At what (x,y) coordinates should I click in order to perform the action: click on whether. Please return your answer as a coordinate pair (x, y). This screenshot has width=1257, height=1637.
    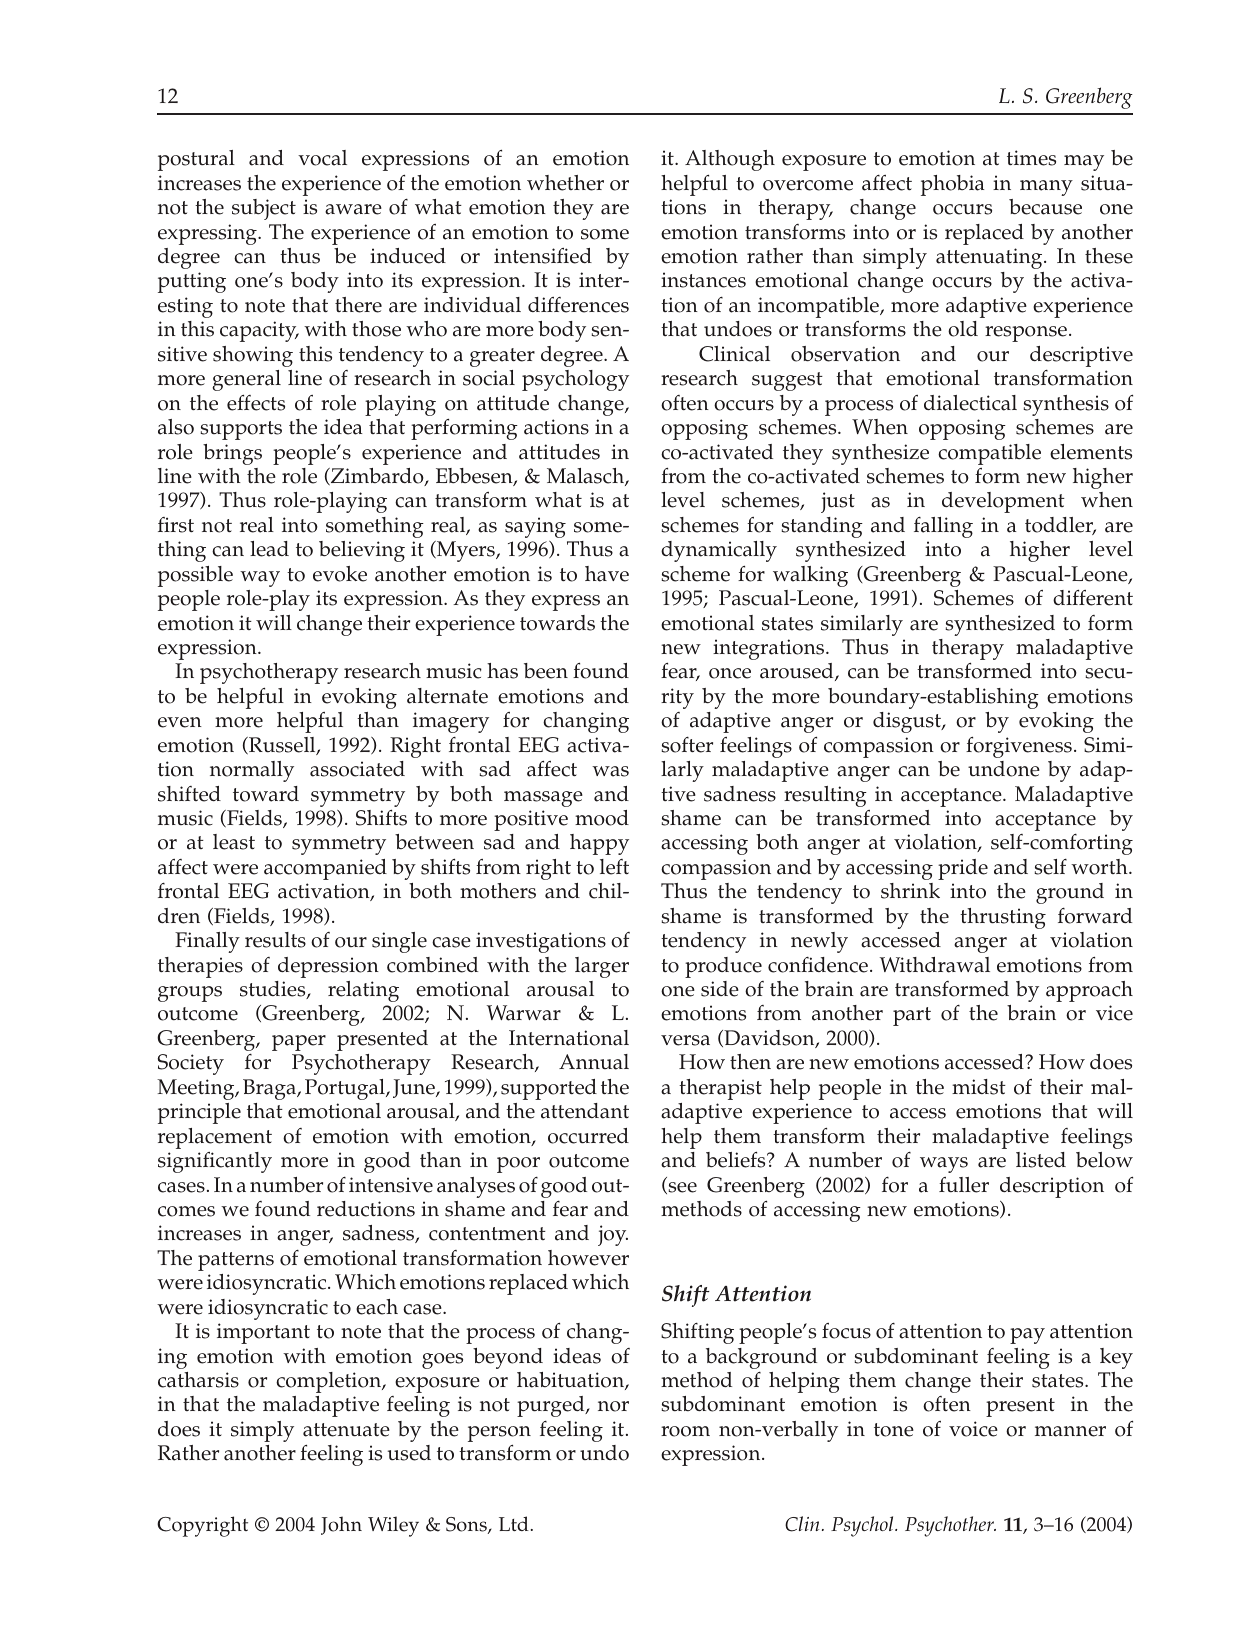
    Looking at the image, I should click on (565, 183).
